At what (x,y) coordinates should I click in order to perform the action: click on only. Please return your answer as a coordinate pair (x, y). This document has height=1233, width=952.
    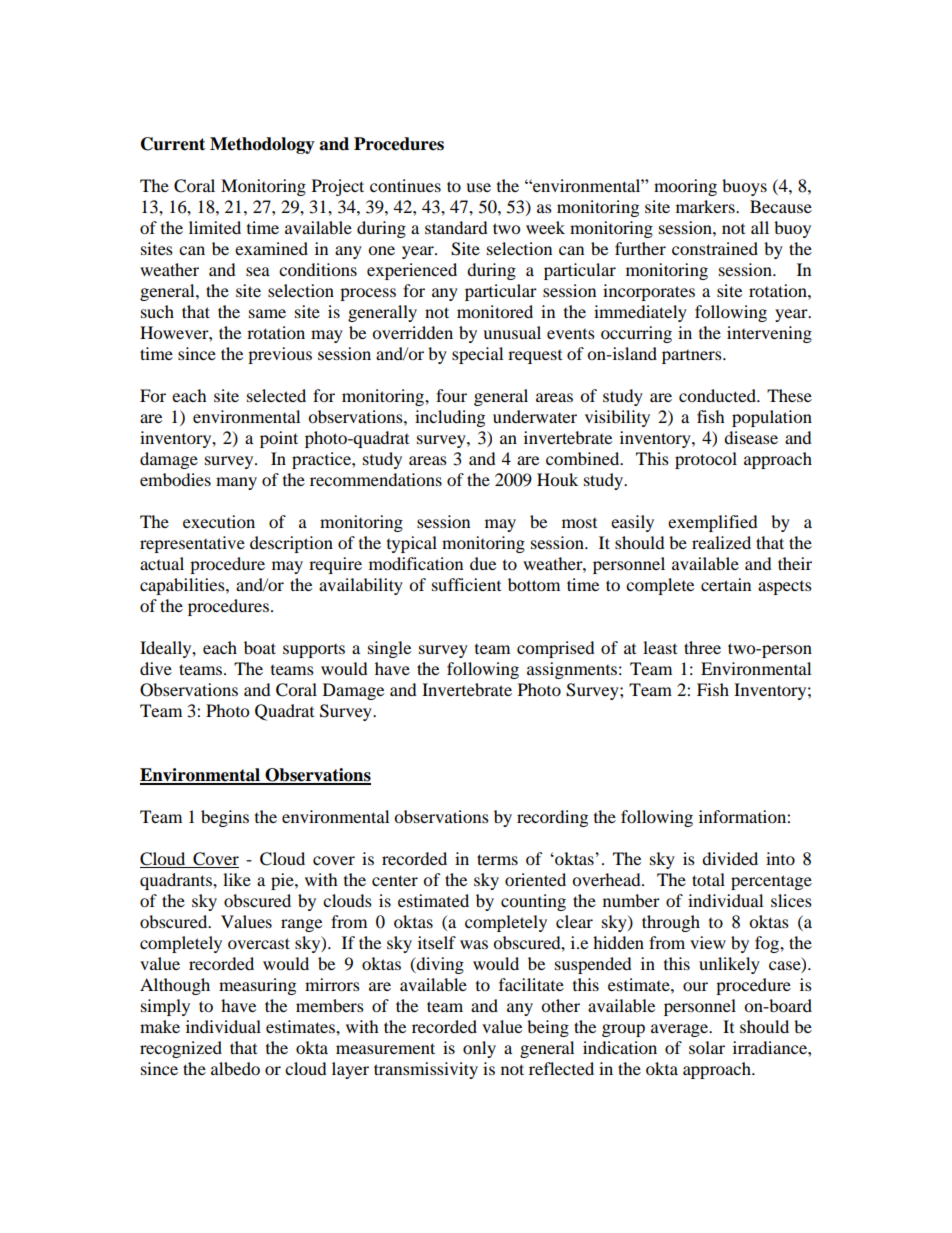
    Looking at the image, I should click on (479, 1049).
